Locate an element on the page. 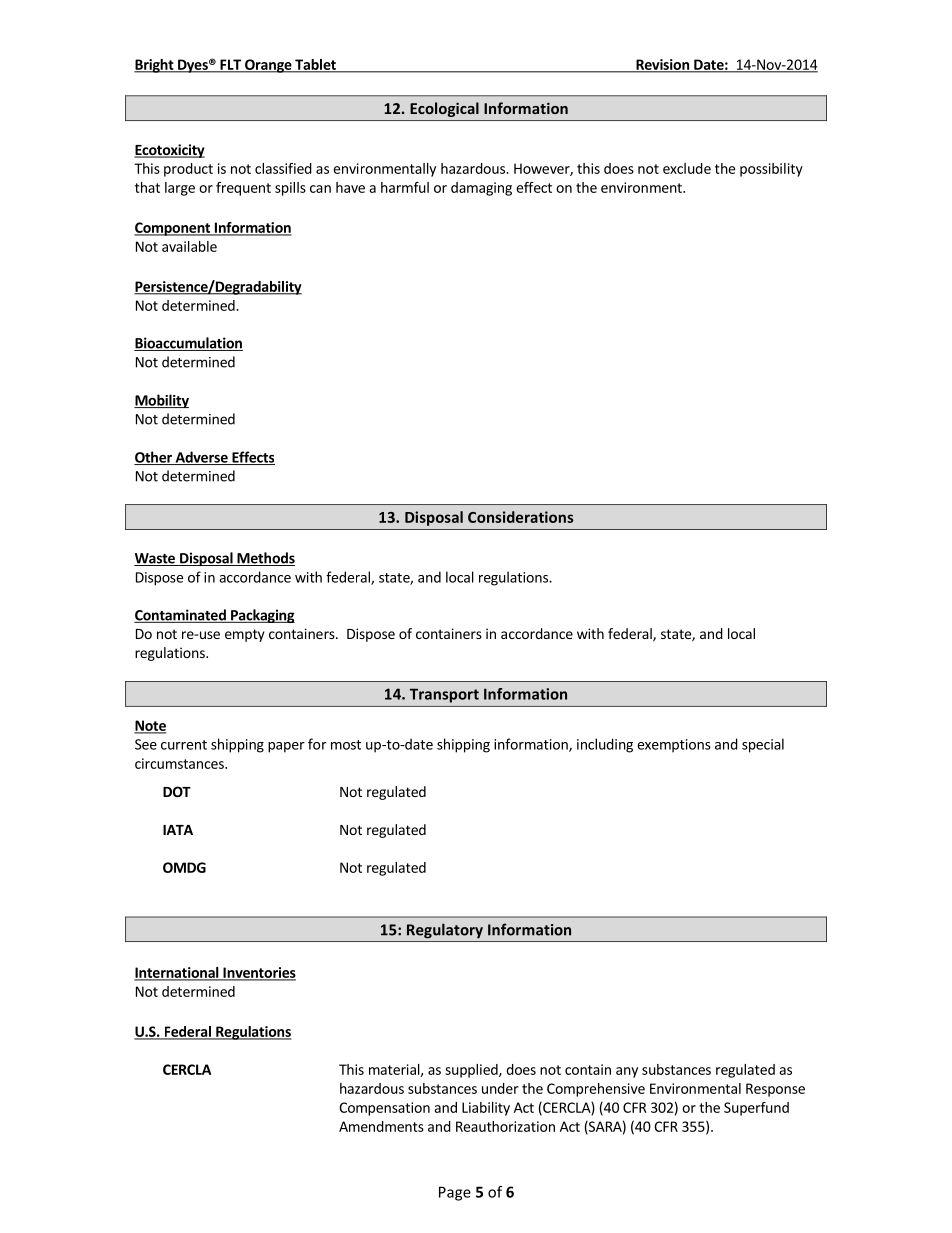  exemptions is located at coordinates (674, 746).
